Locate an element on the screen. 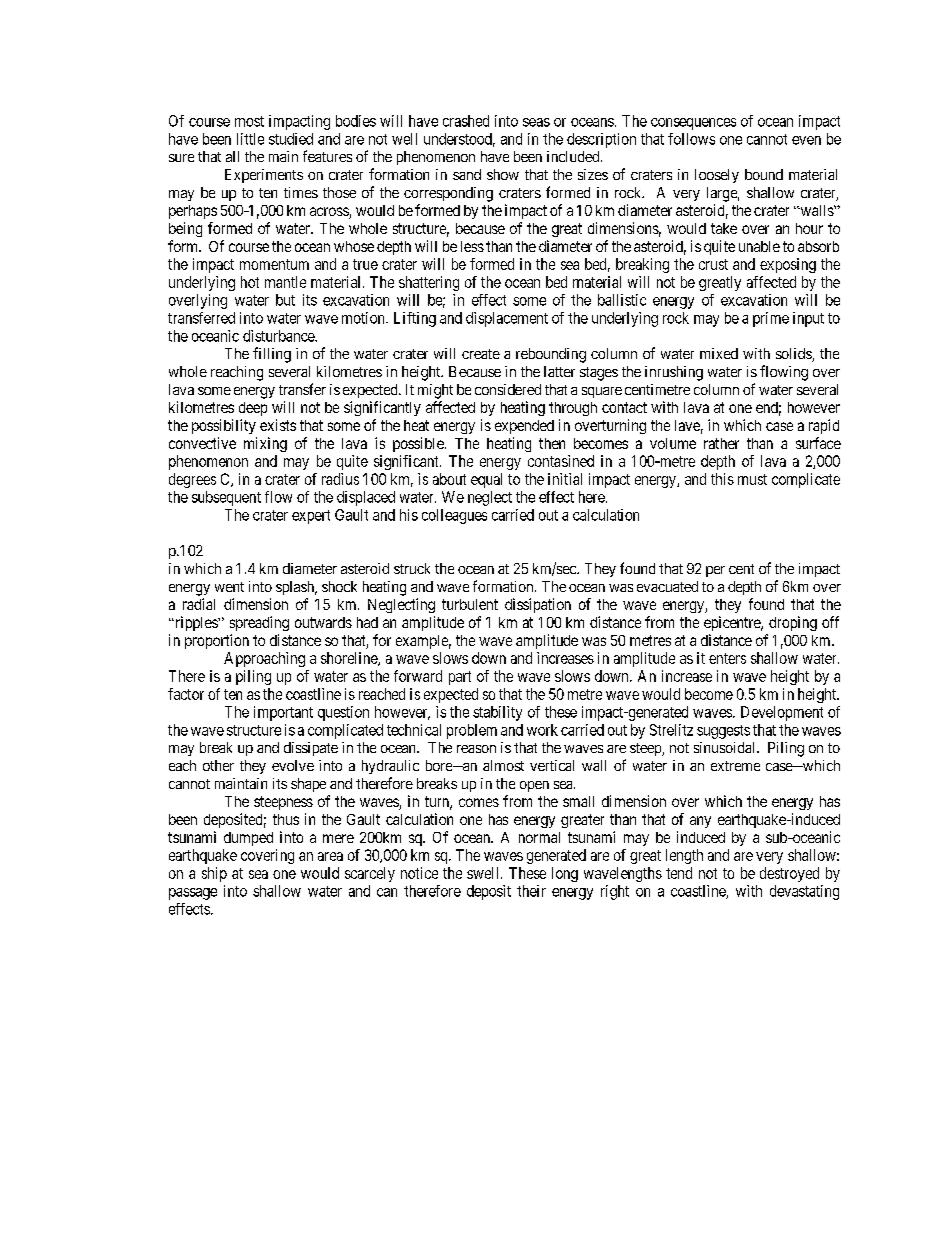 This screenshot has height=1233, width=952. little is located at coordinates (250, 139).
